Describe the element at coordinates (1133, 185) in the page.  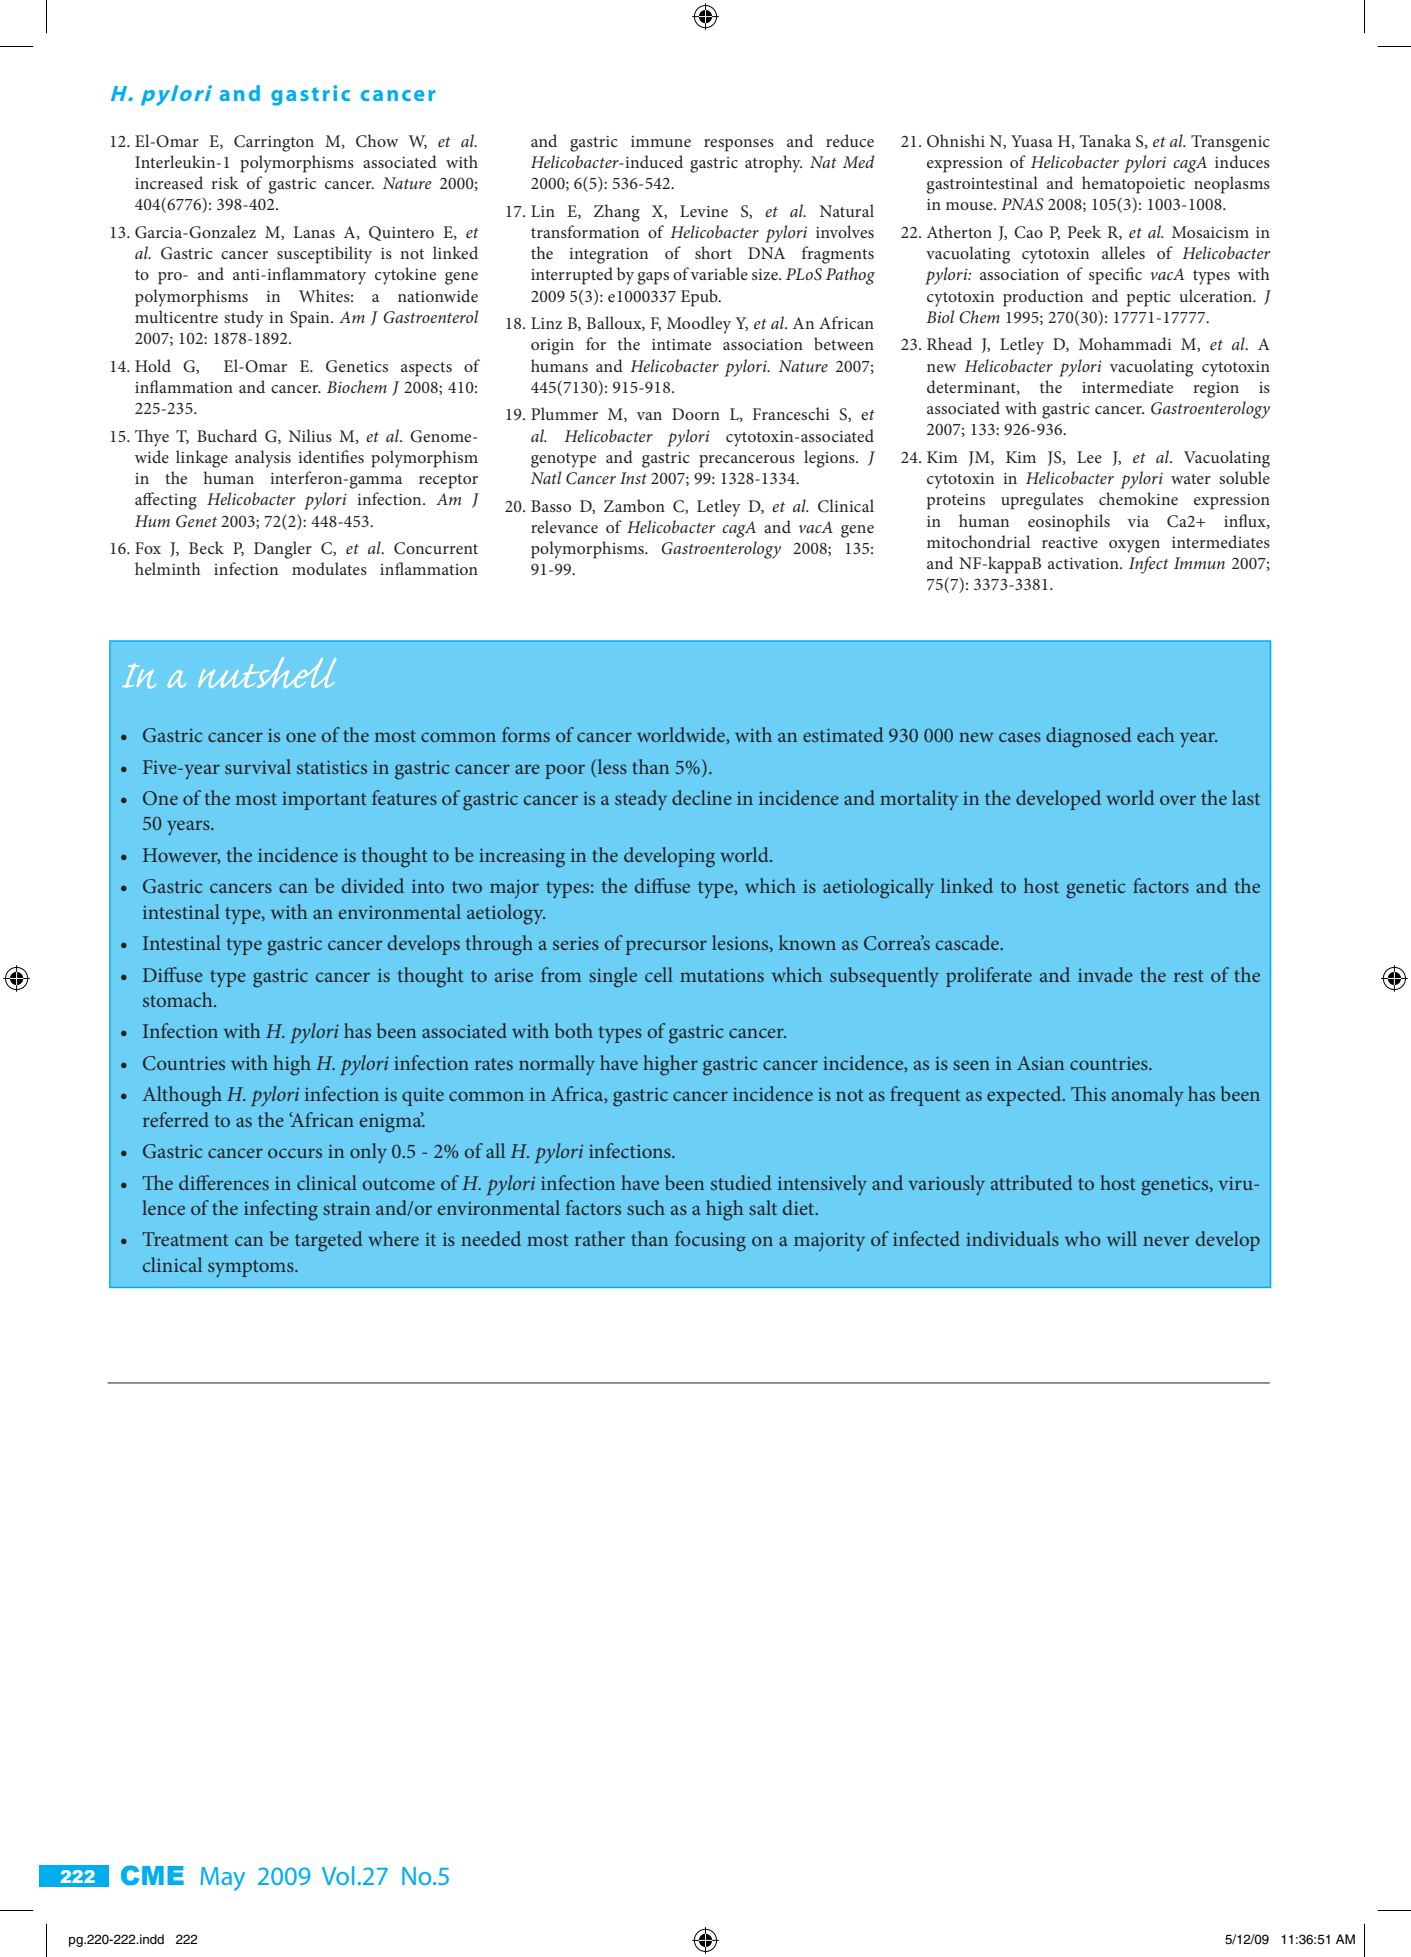
I see `hematopoietic` at that location.
